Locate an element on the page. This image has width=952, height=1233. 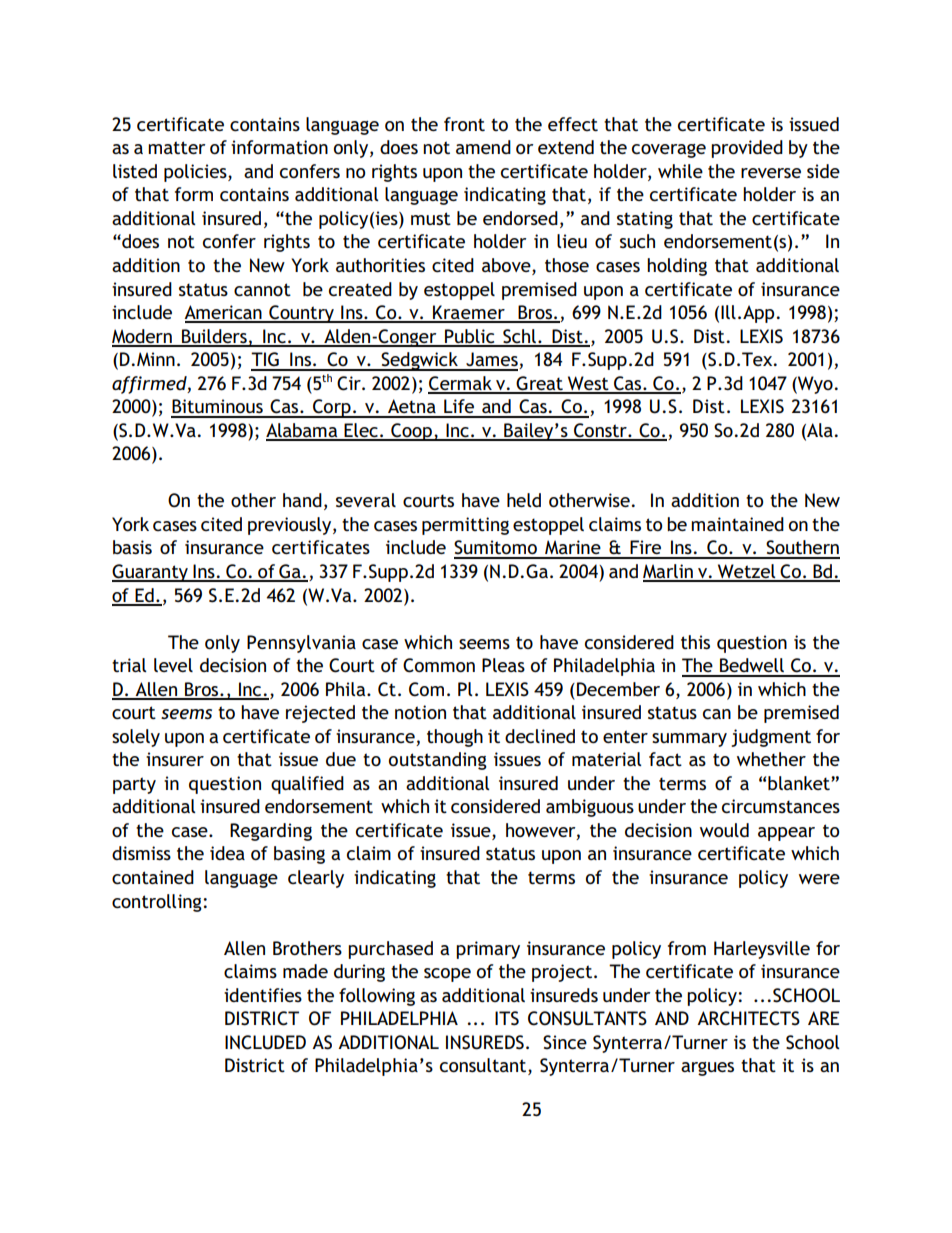
provided is located at coordinates (747, 149).
